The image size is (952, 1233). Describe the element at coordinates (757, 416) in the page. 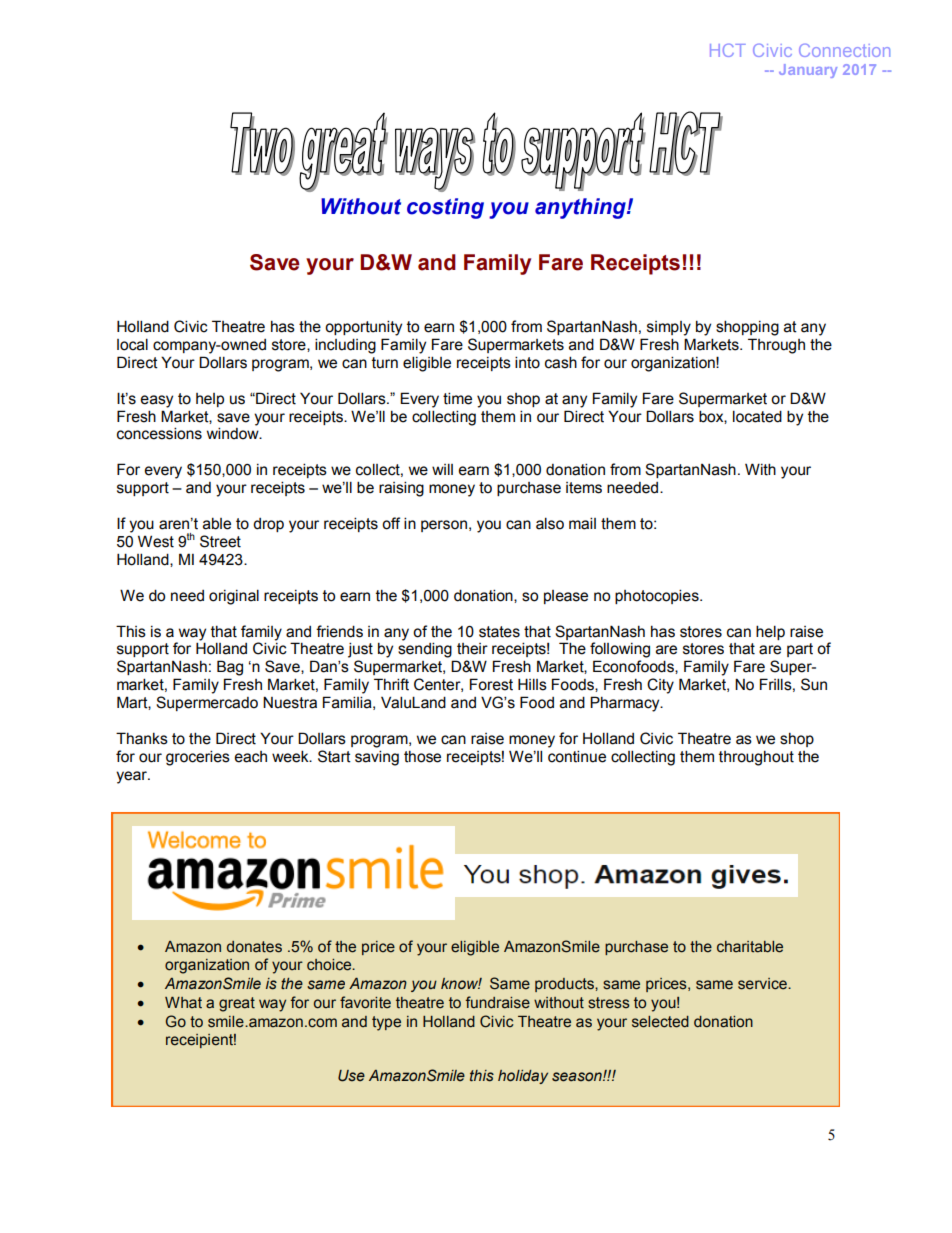

I see `located` at that location.
